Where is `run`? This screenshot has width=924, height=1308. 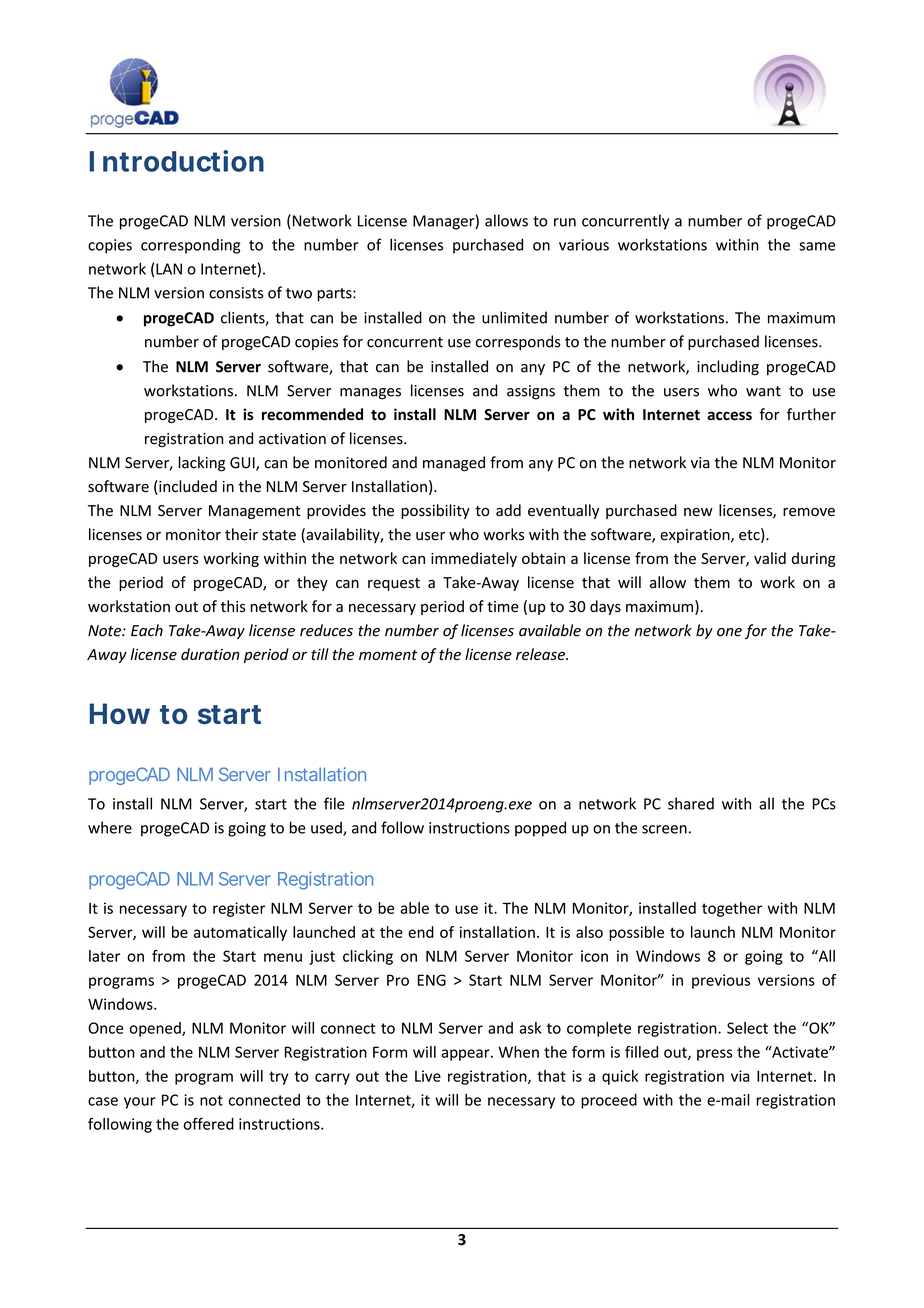 run is located at coordinates (565, 222).
